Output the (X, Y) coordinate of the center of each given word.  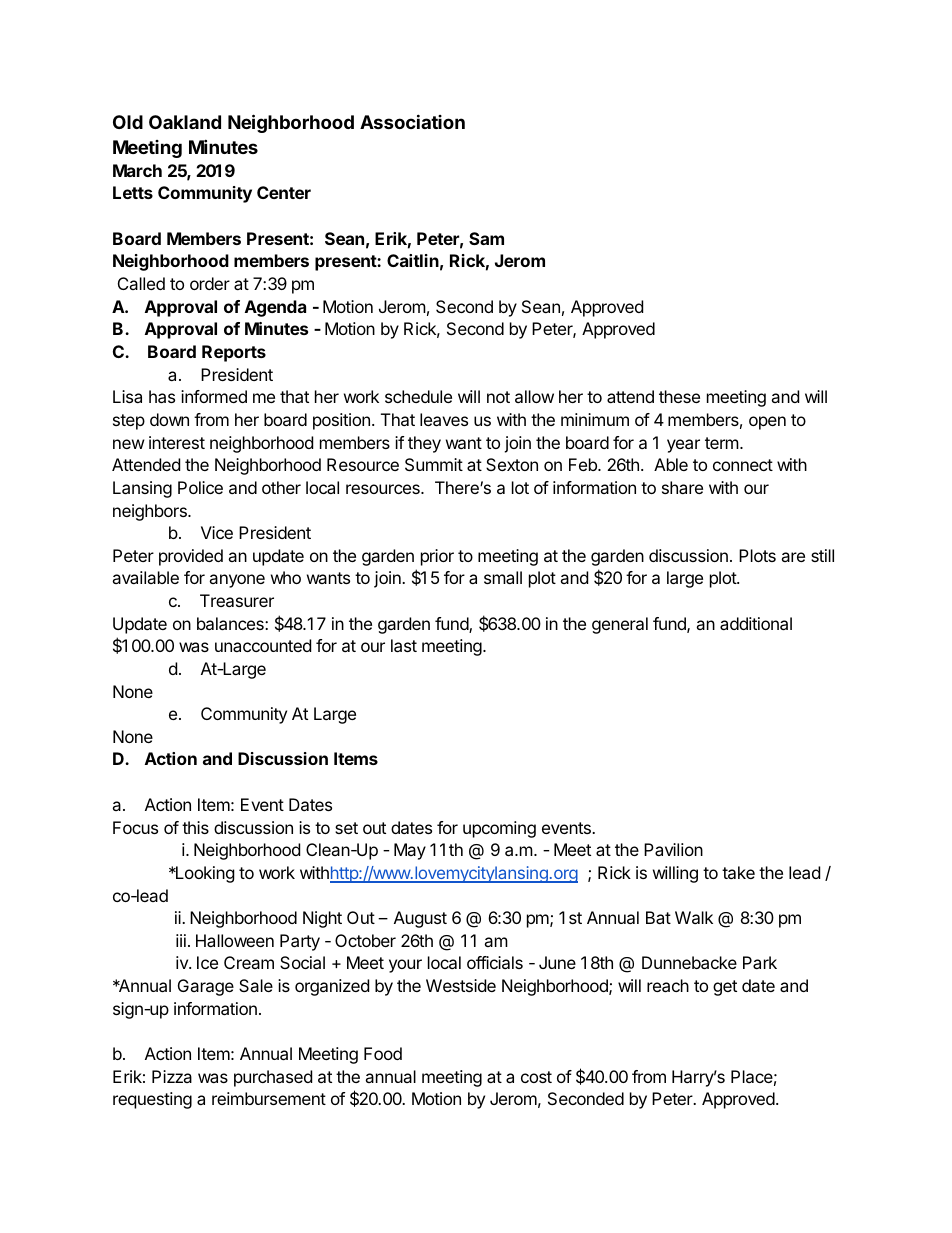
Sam (486, 238)
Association (412, 121)
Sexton (512, 464)
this (195, 827)
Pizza (172, 1076)
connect (743, 465)
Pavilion (673, 849)
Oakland (185, 122)
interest (177, 442)
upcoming (499, 829)
